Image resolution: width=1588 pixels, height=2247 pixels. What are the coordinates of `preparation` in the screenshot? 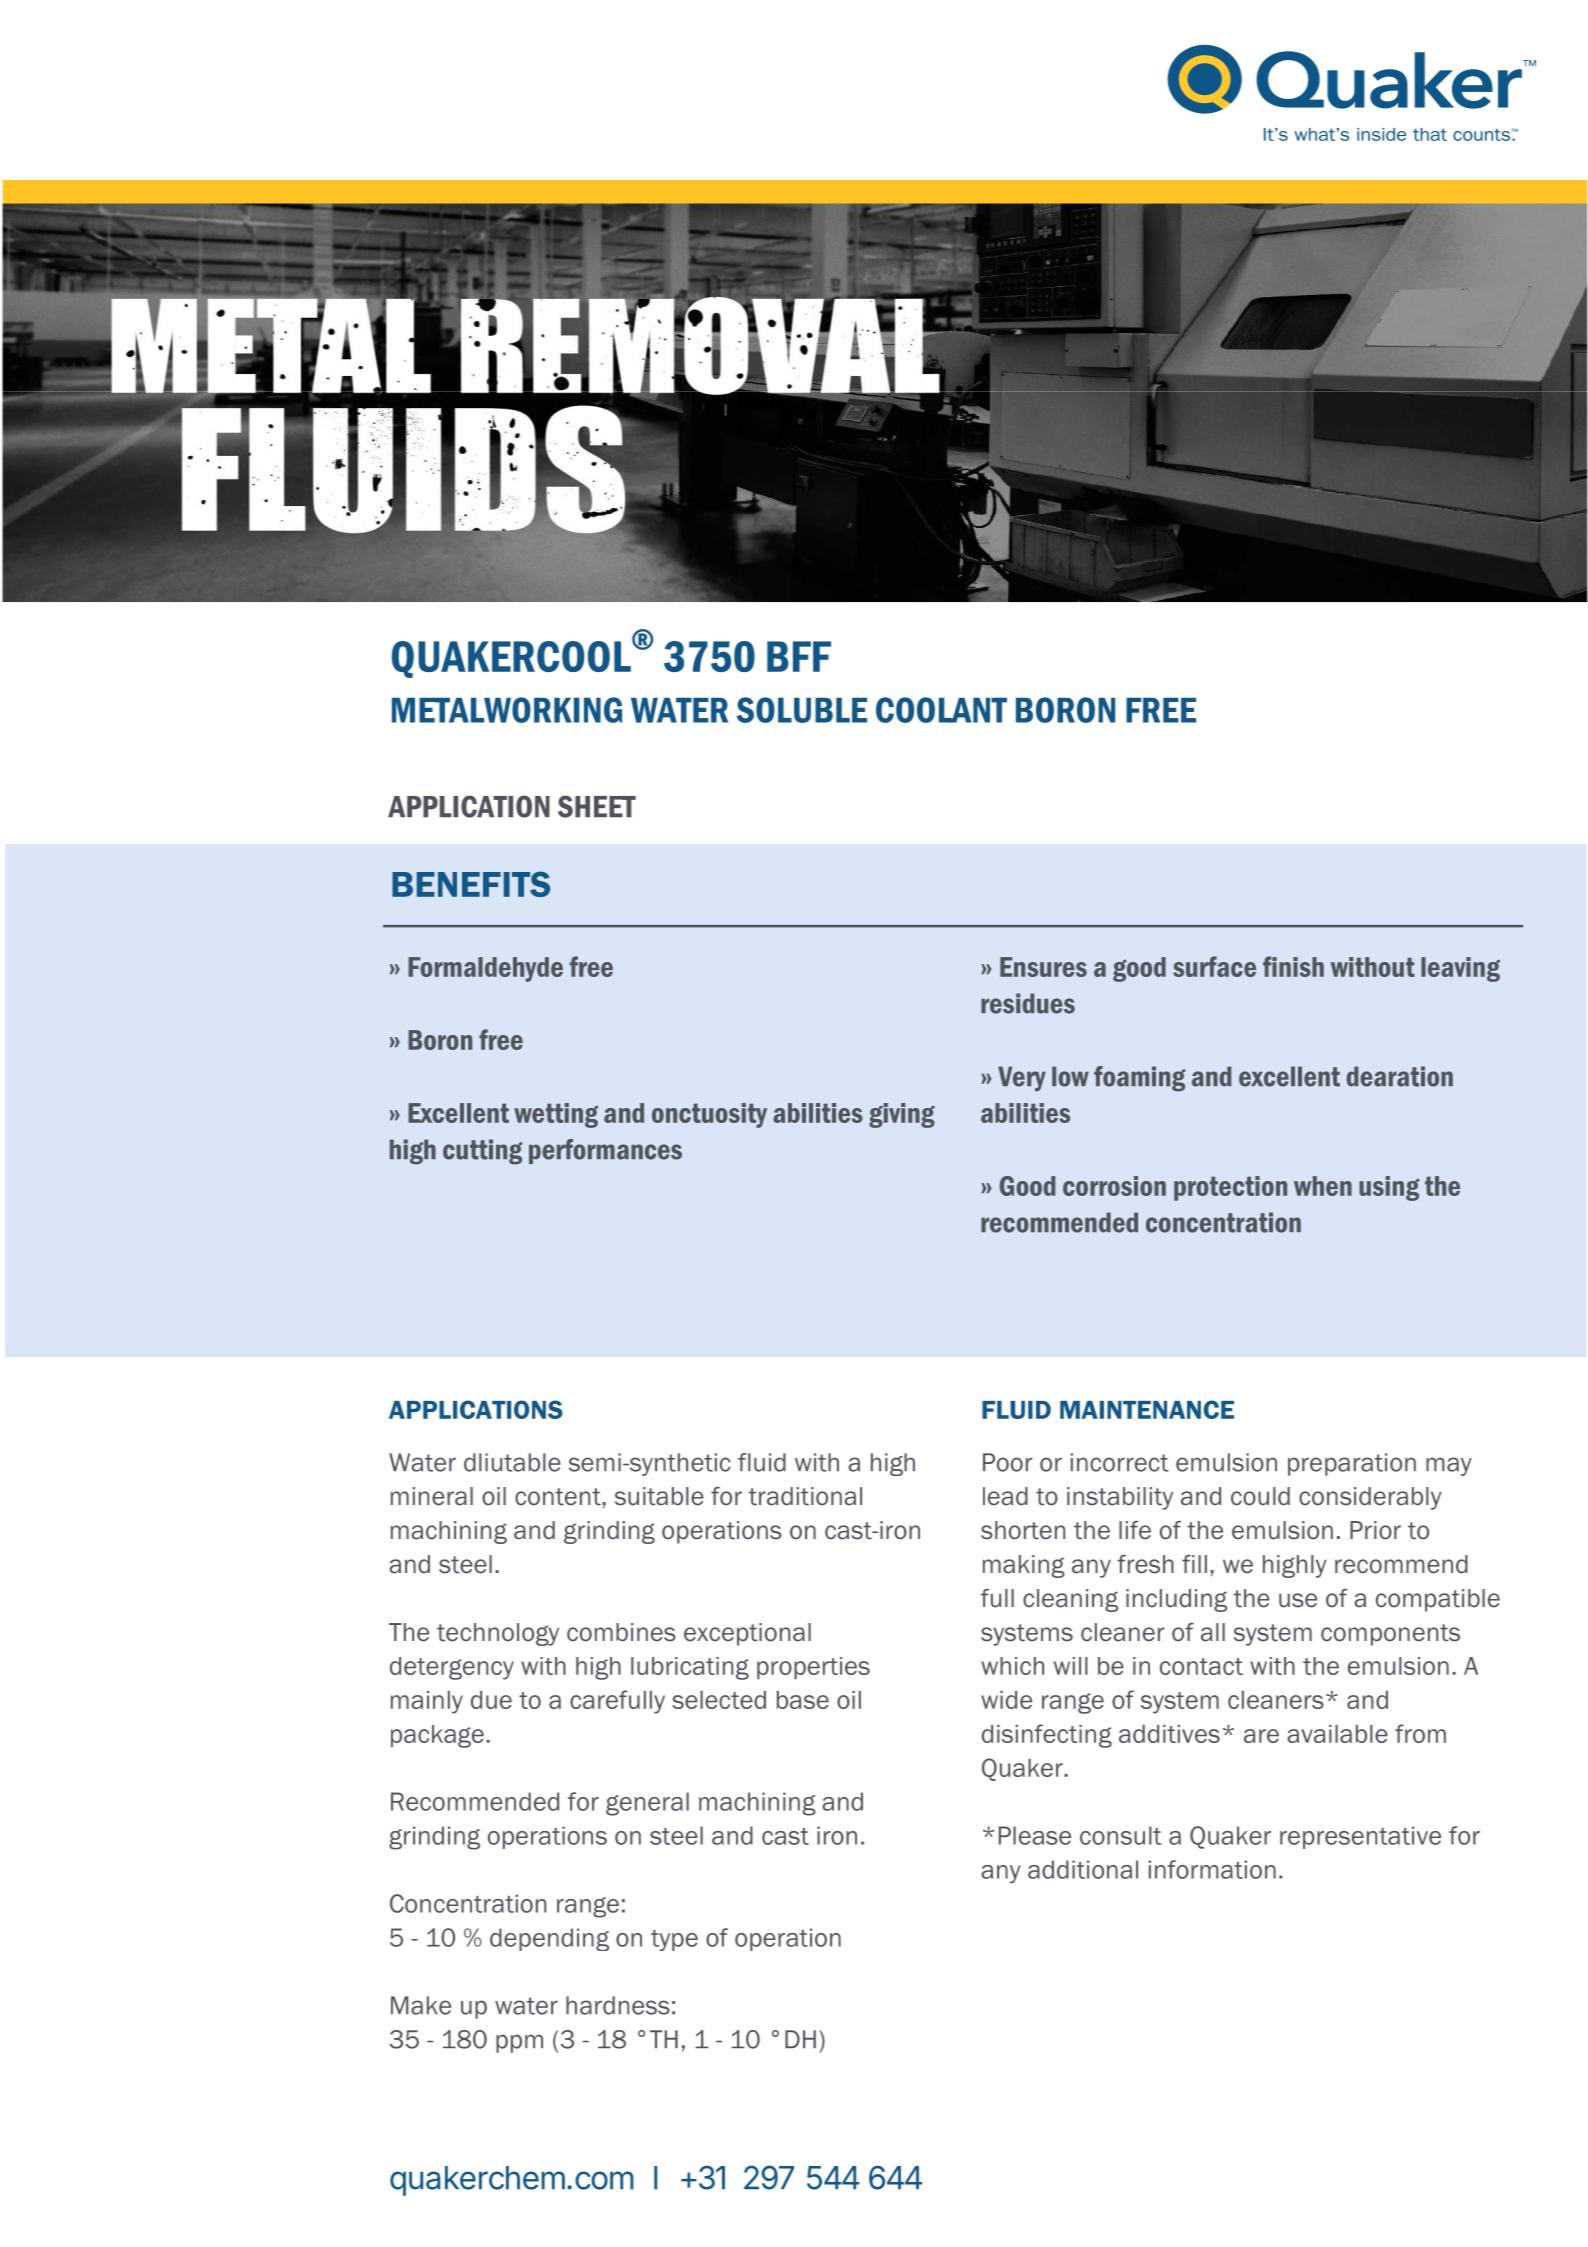 It's located at (1352, 1464).
